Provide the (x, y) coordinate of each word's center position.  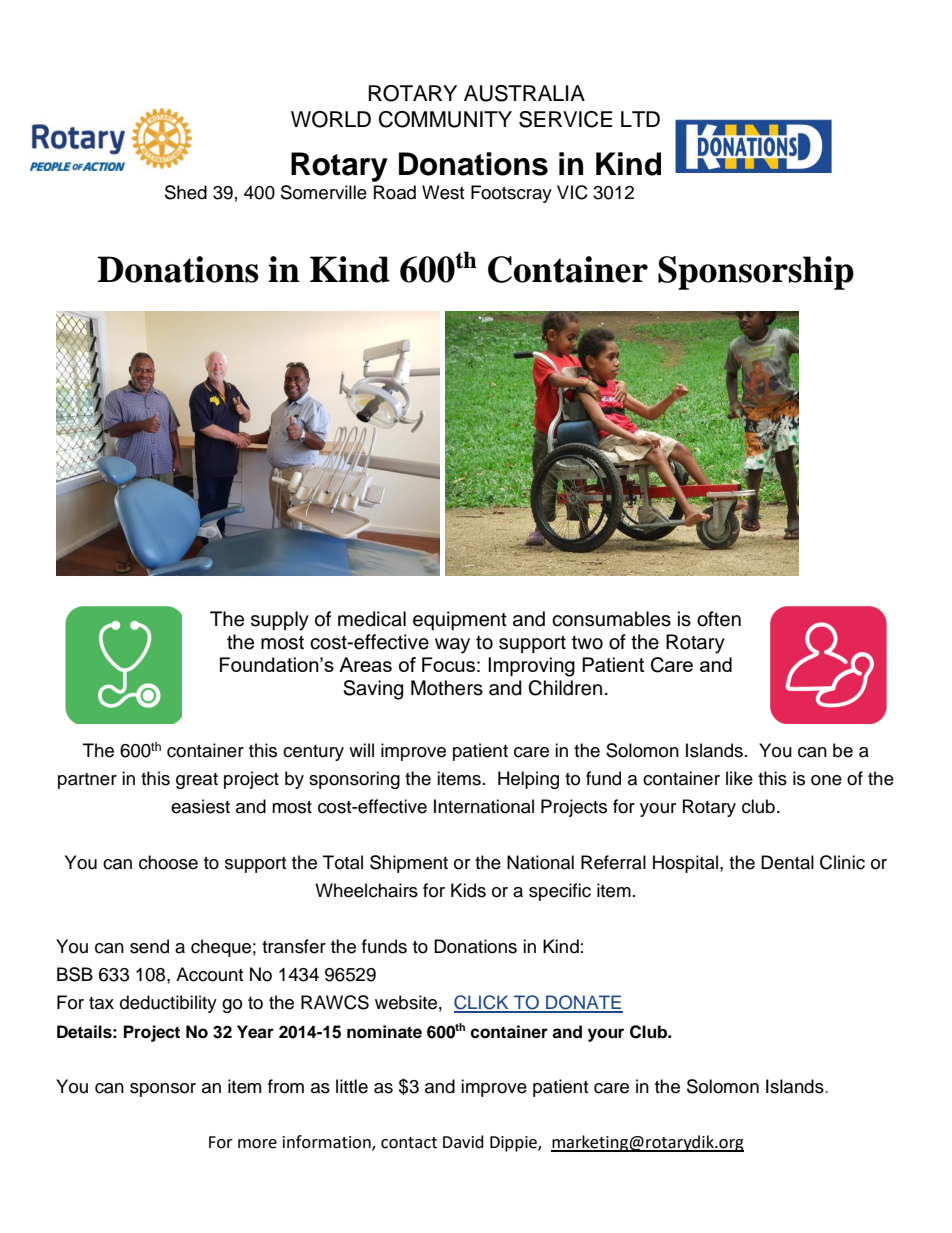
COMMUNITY (445, 119)
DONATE (583, 1003)
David (463, 1142)
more (257, 1144)
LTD (640, 119)
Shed (186, 192)
